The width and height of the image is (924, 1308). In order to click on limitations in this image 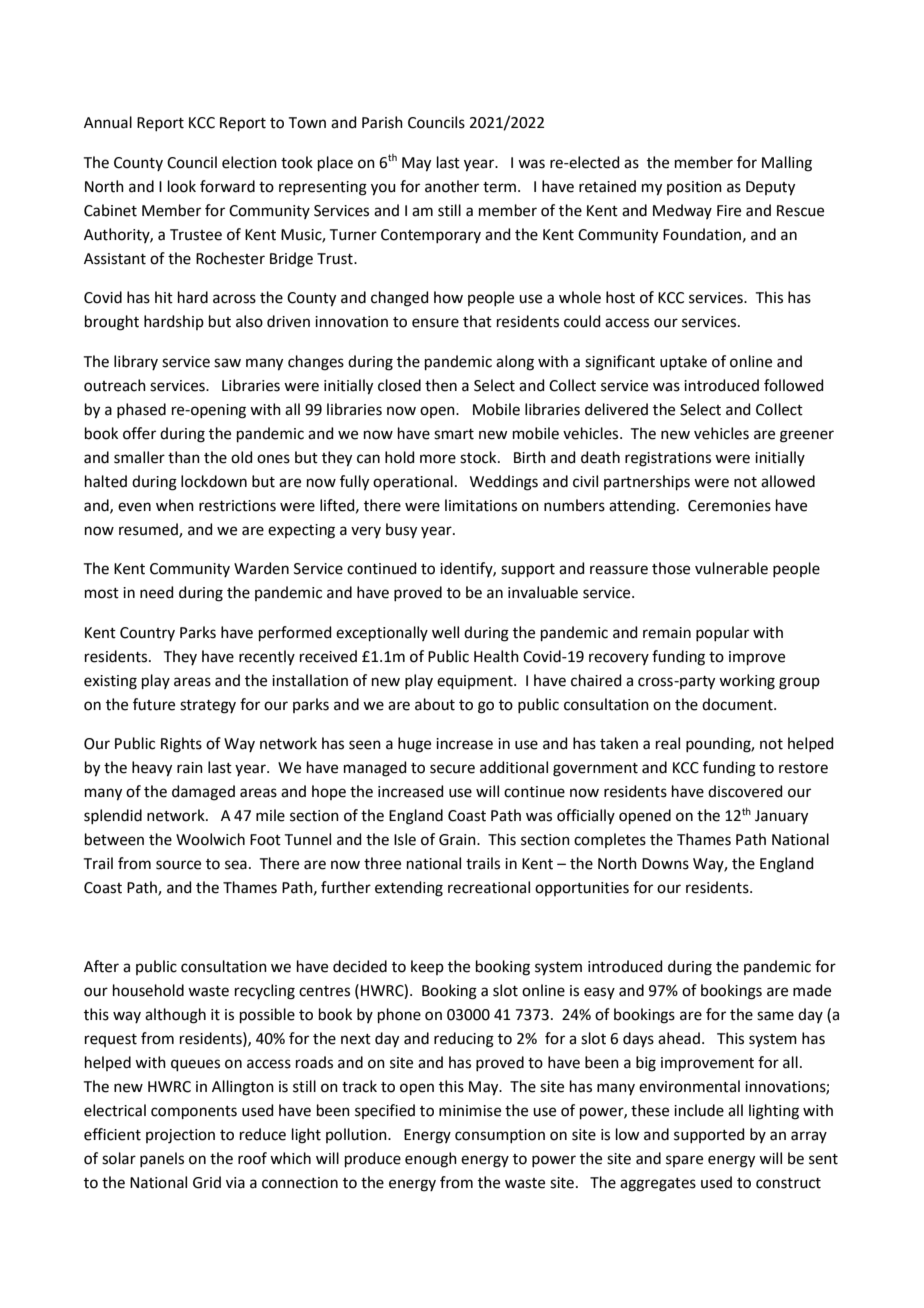, I will do `click(481, 505)`.
